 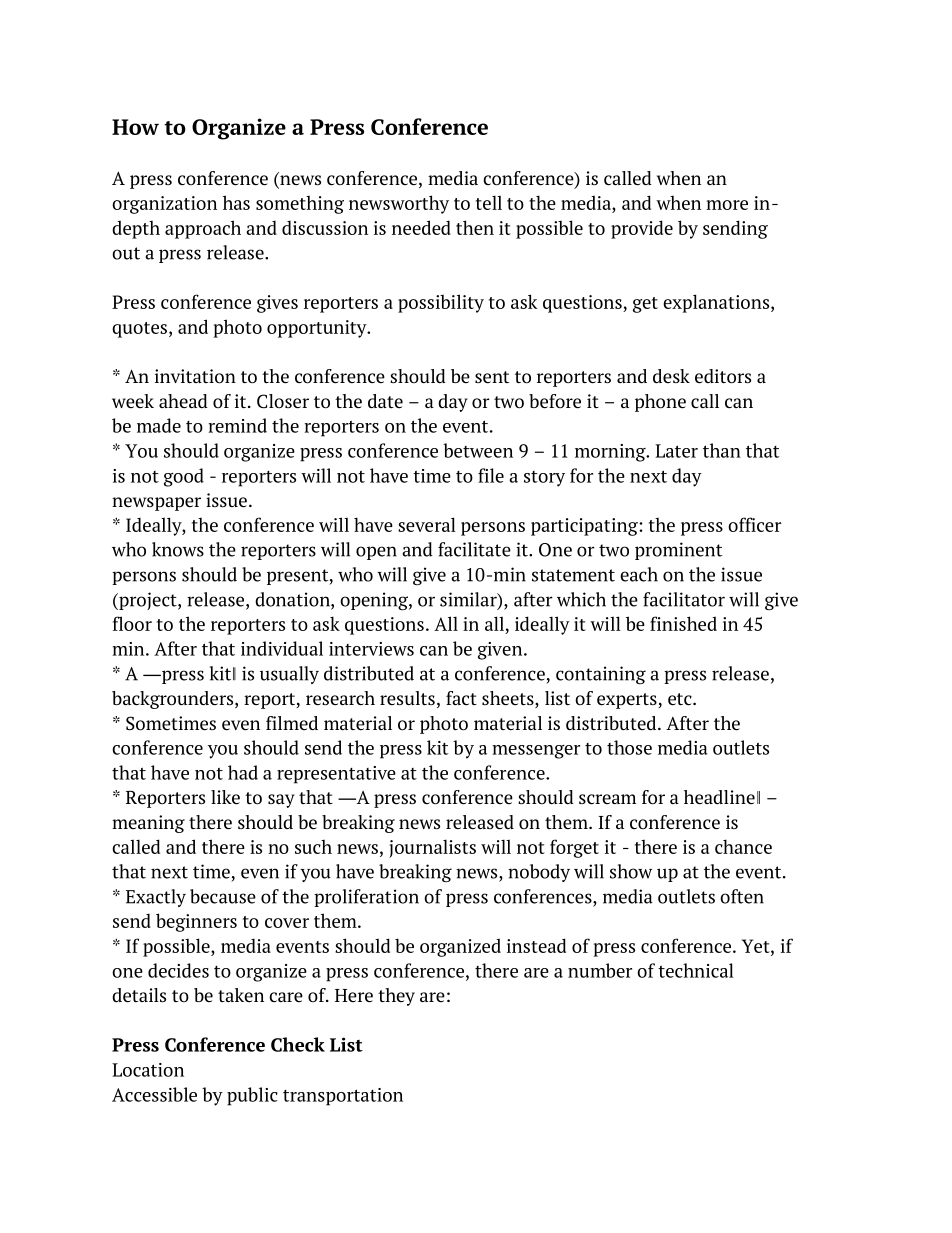 I want to click on Later, so click(x=676, y=451).
